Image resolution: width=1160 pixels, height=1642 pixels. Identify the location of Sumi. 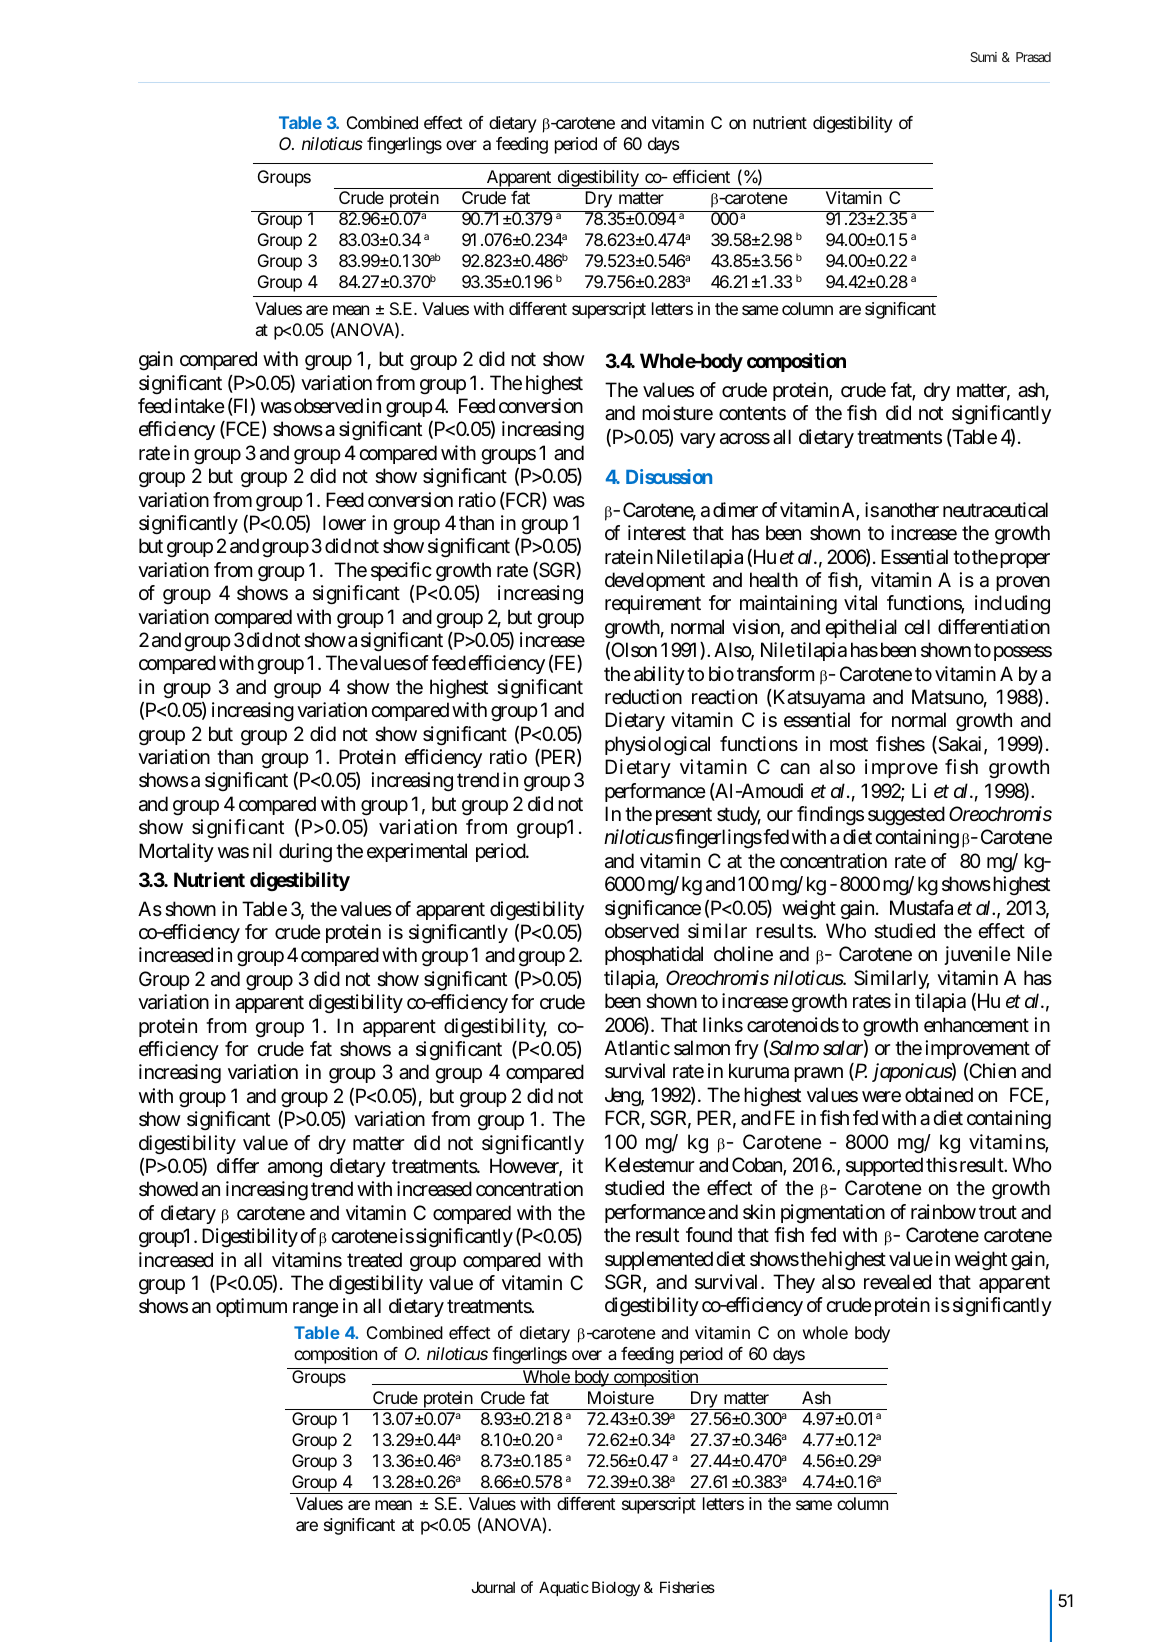
(983, 57).
